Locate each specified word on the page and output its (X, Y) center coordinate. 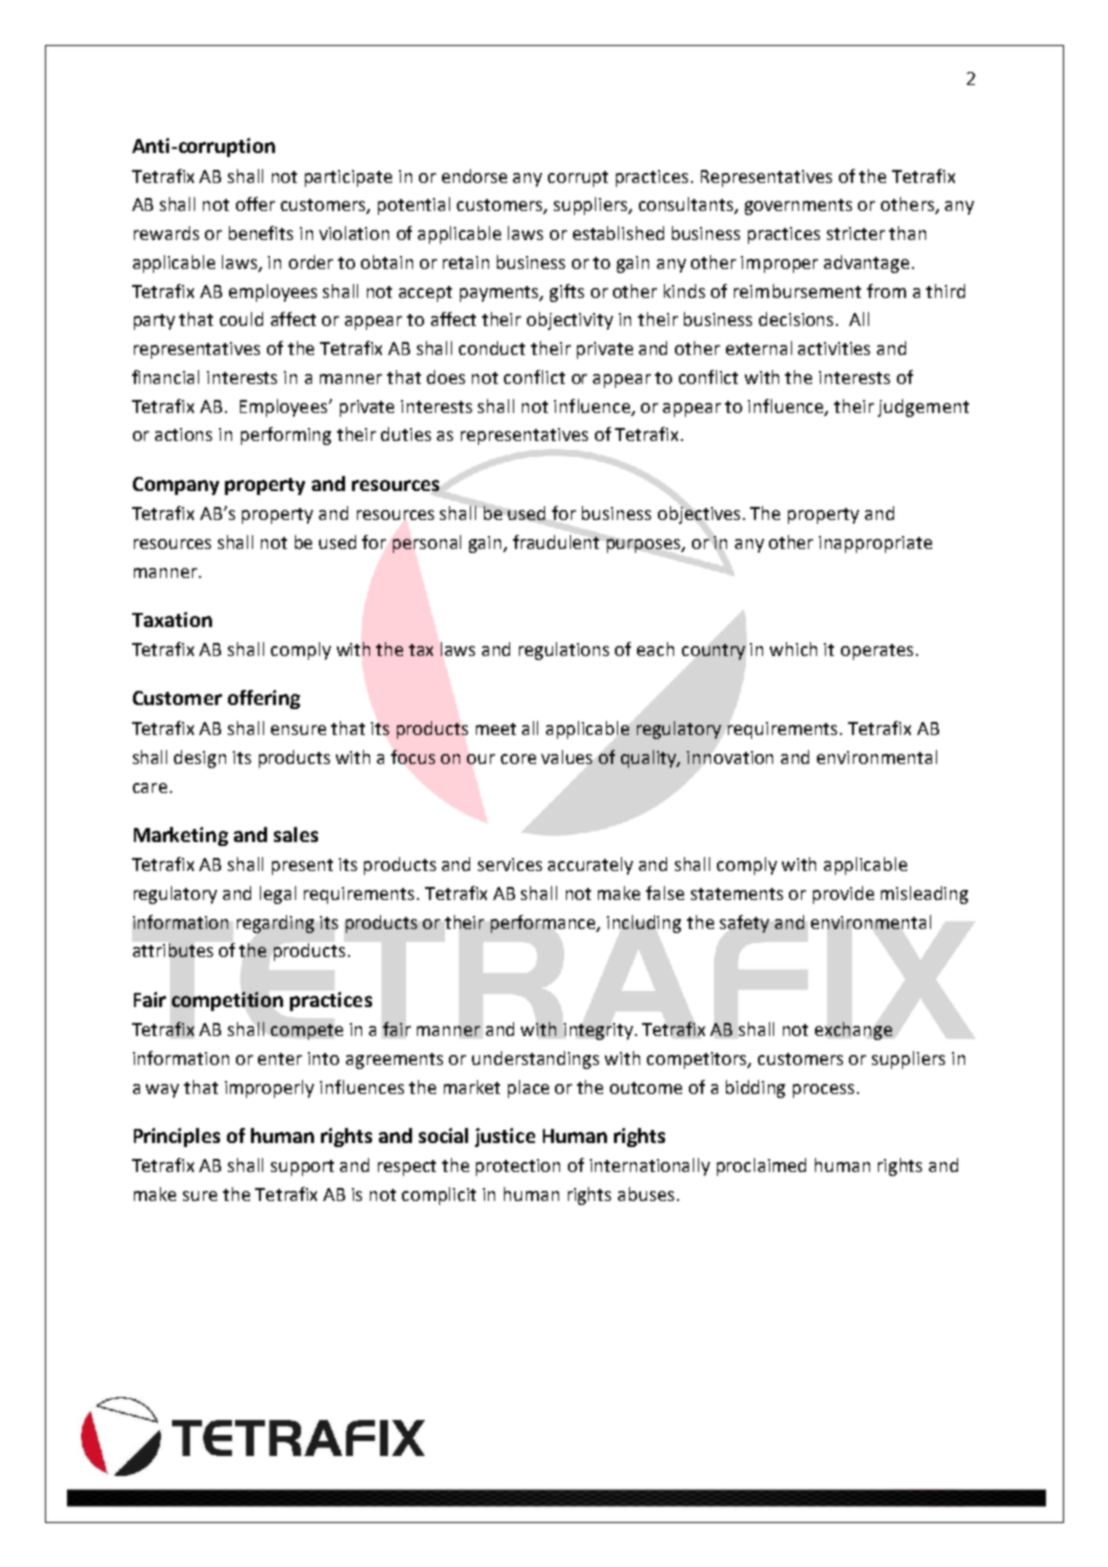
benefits (261, 233)
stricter (856, 233)
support (302, 1168)
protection (518, 1167)
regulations (564, 651)
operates (877, 652)
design (200, 759)
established (618, 233)
